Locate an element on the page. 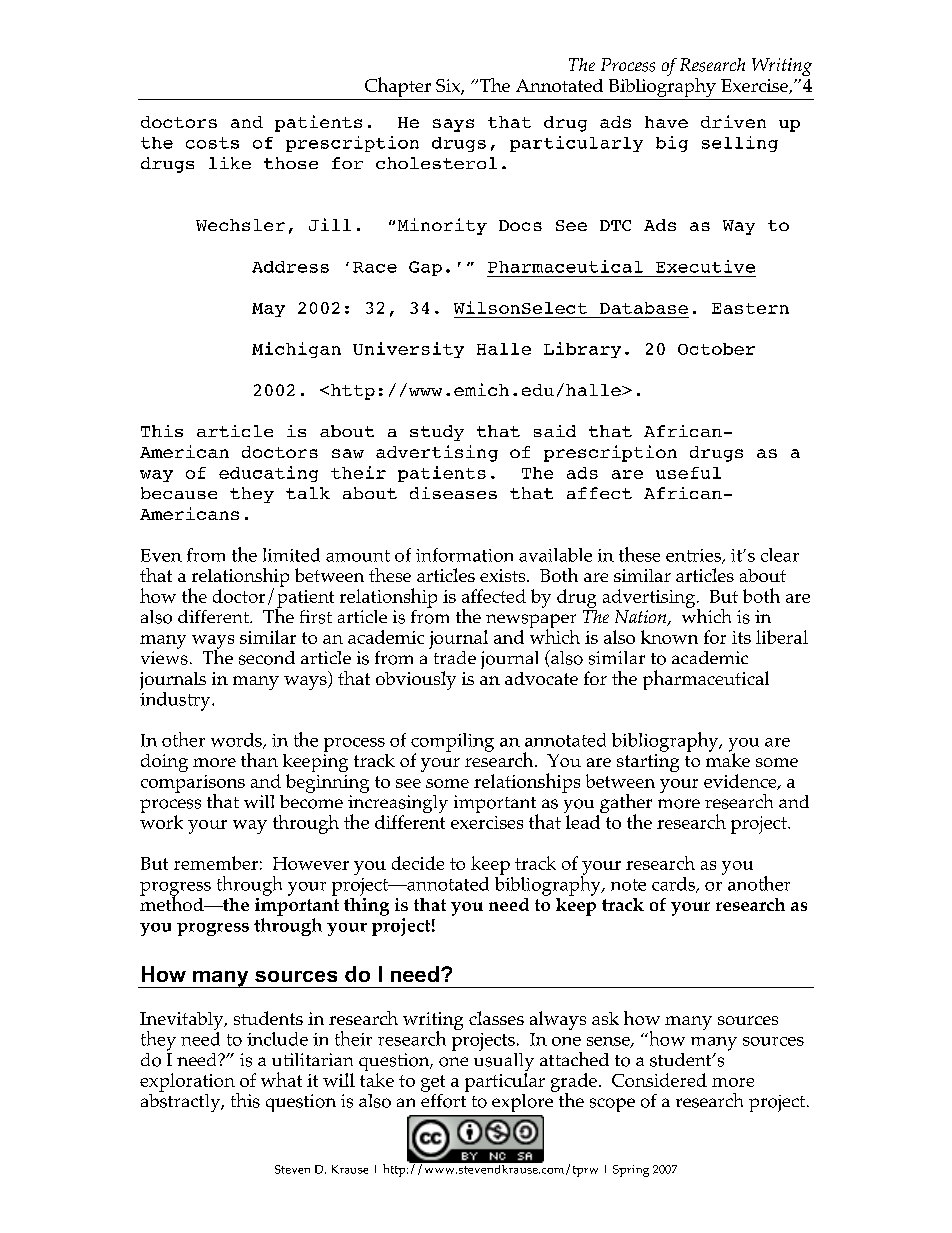 The width and height of the page is (952, 1233). says is located at coordinates (453, 125).
